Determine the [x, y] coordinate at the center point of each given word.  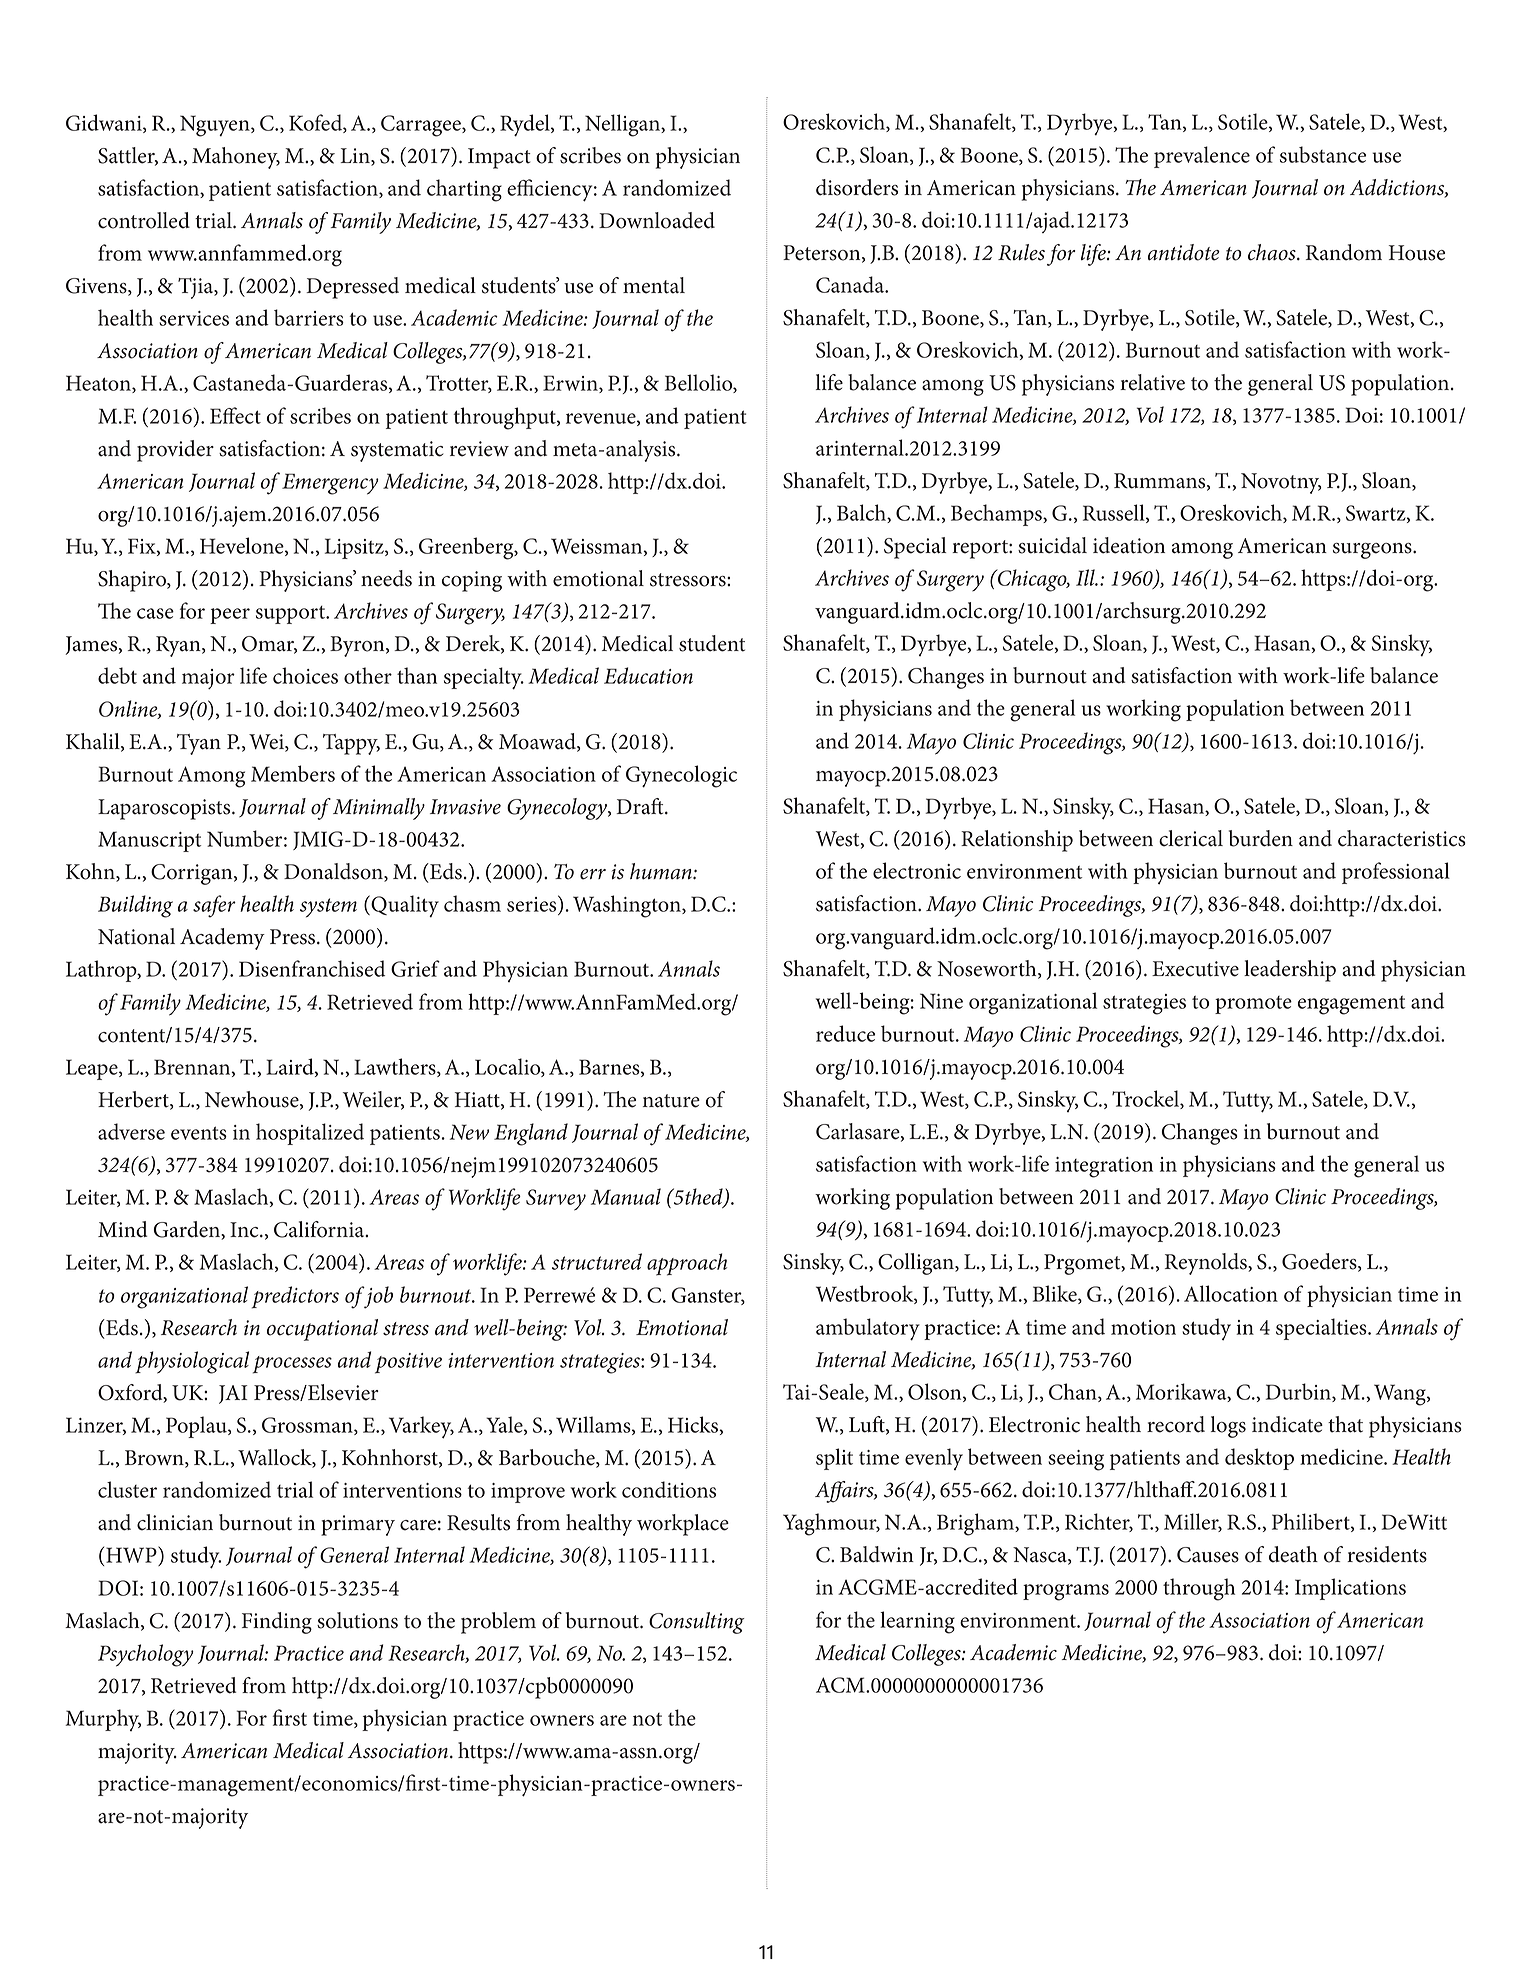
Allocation [1231, 1293]
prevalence [1202, 157]
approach [687, 1264]
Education [648, 675]
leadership [1290, 971]
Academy [222, 939]
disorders [857, 187]
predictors [295, 1297]
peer [230, 616]
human [662, 871]
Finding [277, 1623]
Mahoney [236, 158]
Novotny [1281, 483]
